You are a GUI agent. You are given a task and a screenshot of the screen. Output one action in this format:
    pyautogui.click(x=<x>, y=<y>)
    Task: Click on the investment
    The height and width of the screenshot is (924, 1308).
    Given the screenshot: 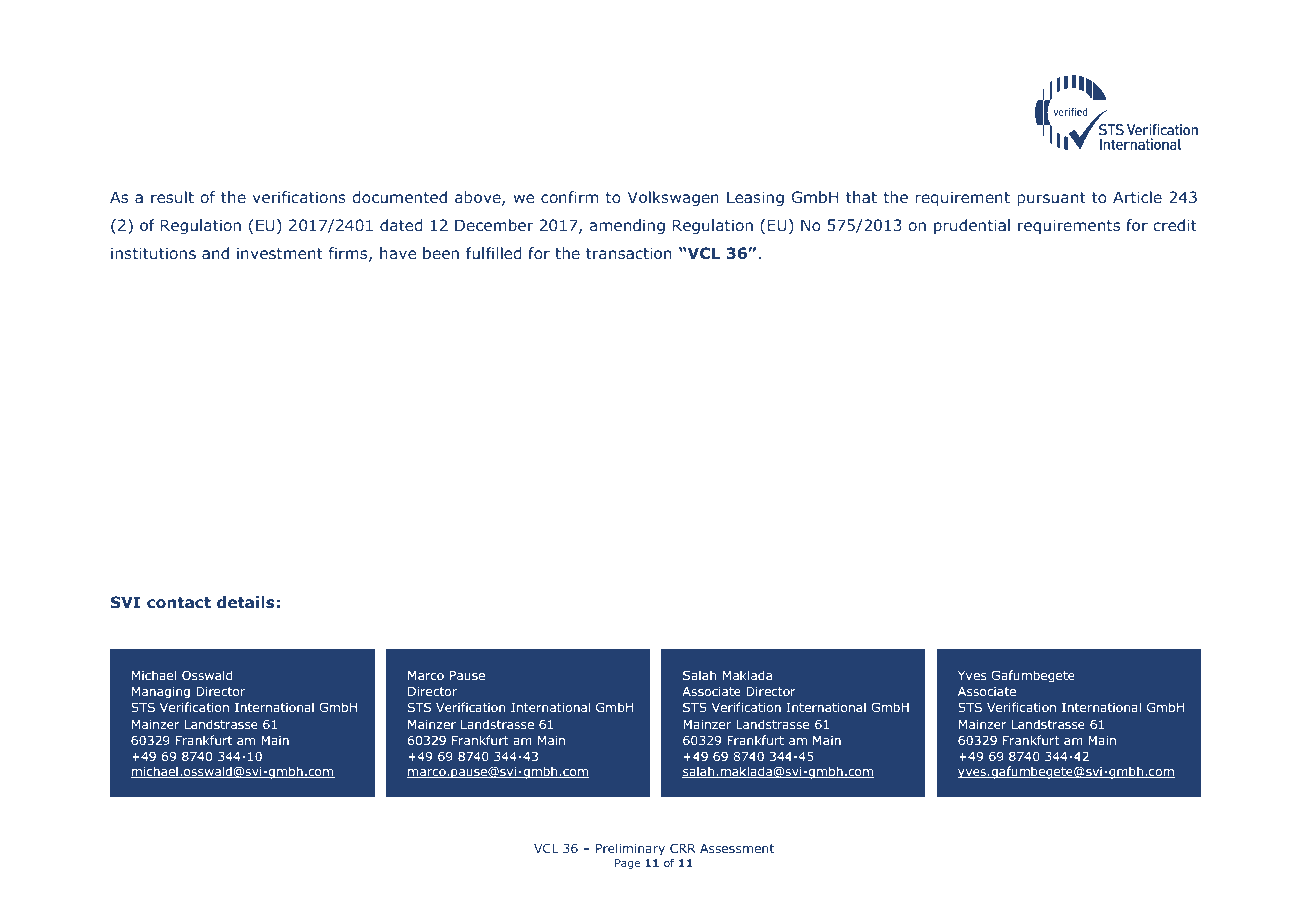 What is the action you would take?
    pyautogui.click(x=280, y=253)
